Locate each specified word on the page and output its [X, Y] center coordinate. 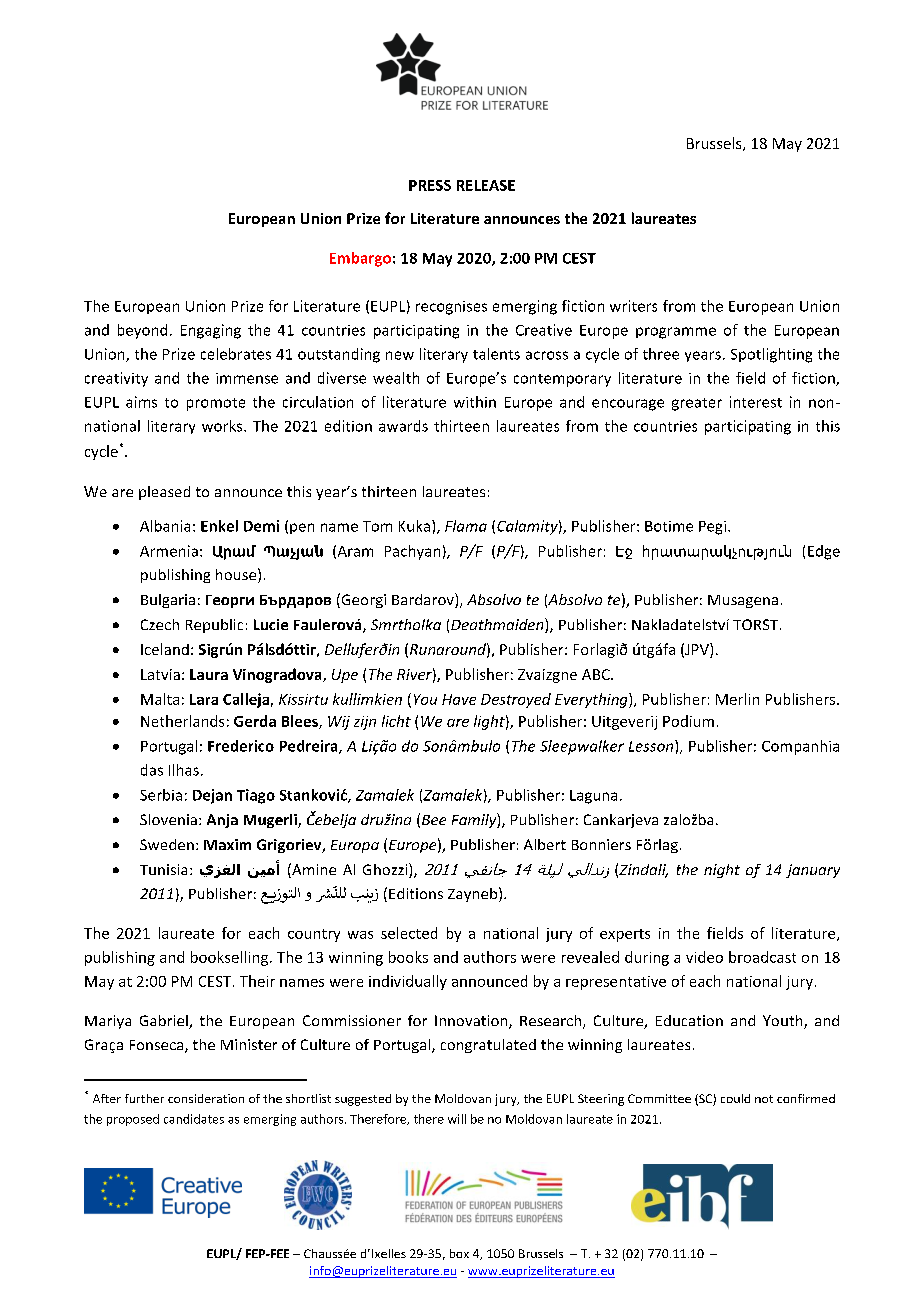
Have [459, 699]
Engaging [211, 331]
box [459, 1253]
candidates [194, 1119]
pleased [164, 493]
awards [403, 426]
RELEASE [486, 185]
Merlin [737, 699]
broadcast [762, 957]
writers [633, 306]
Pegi [712, 528]
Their [257, 981]
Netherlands [182, 721]
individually [408, 982]
